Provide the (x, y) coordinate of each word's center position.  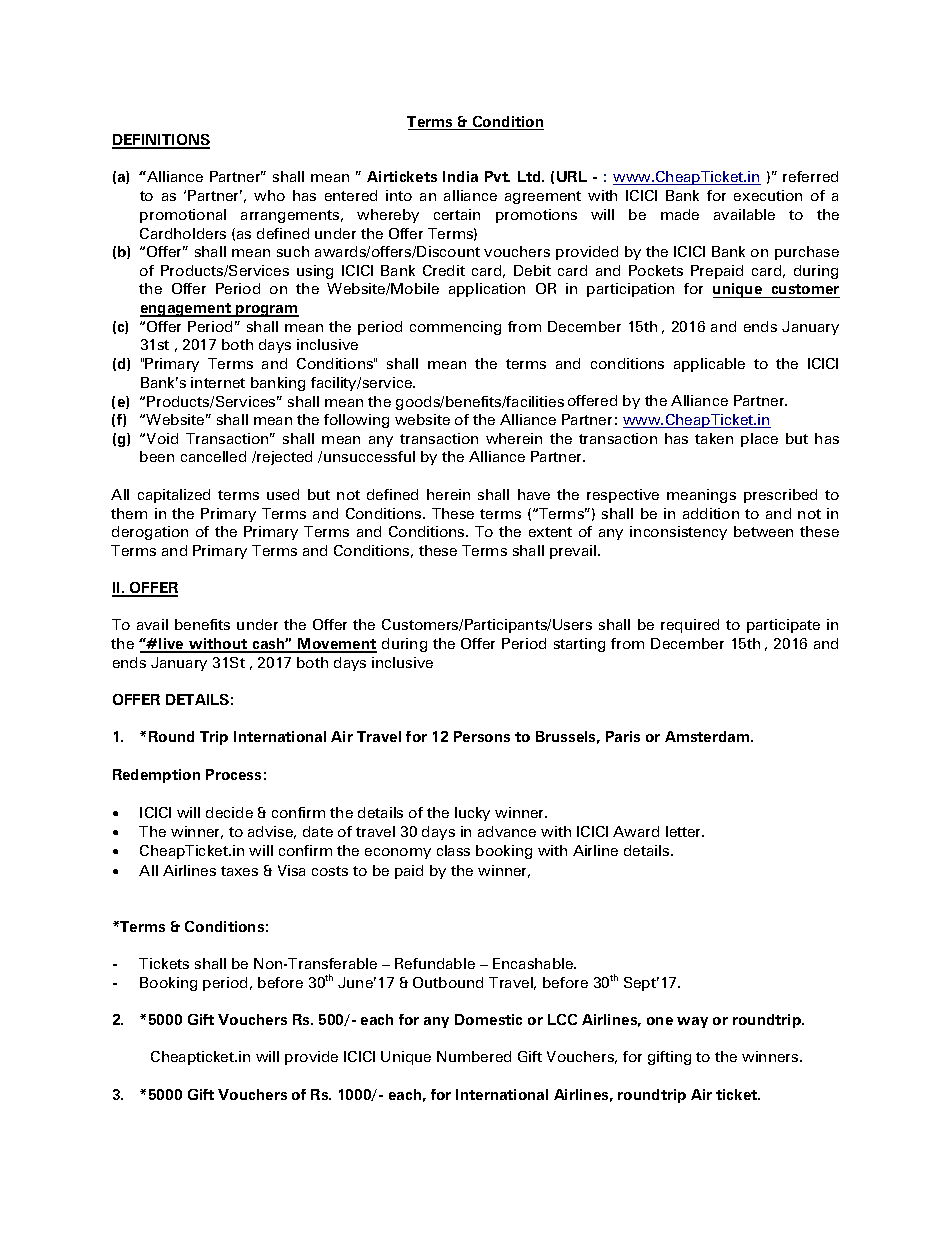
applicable (709, 365)
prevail (574, 552)
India (460, 176)
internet (218, 382)
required (690, 626)
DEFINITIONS (161, 141)
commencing (455, 328)
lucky (472, 814)
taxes (239, 871)
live (171, 645)
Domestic (488, 1019)
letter (685, 831)
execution (768, 195)
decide (229, 812)
